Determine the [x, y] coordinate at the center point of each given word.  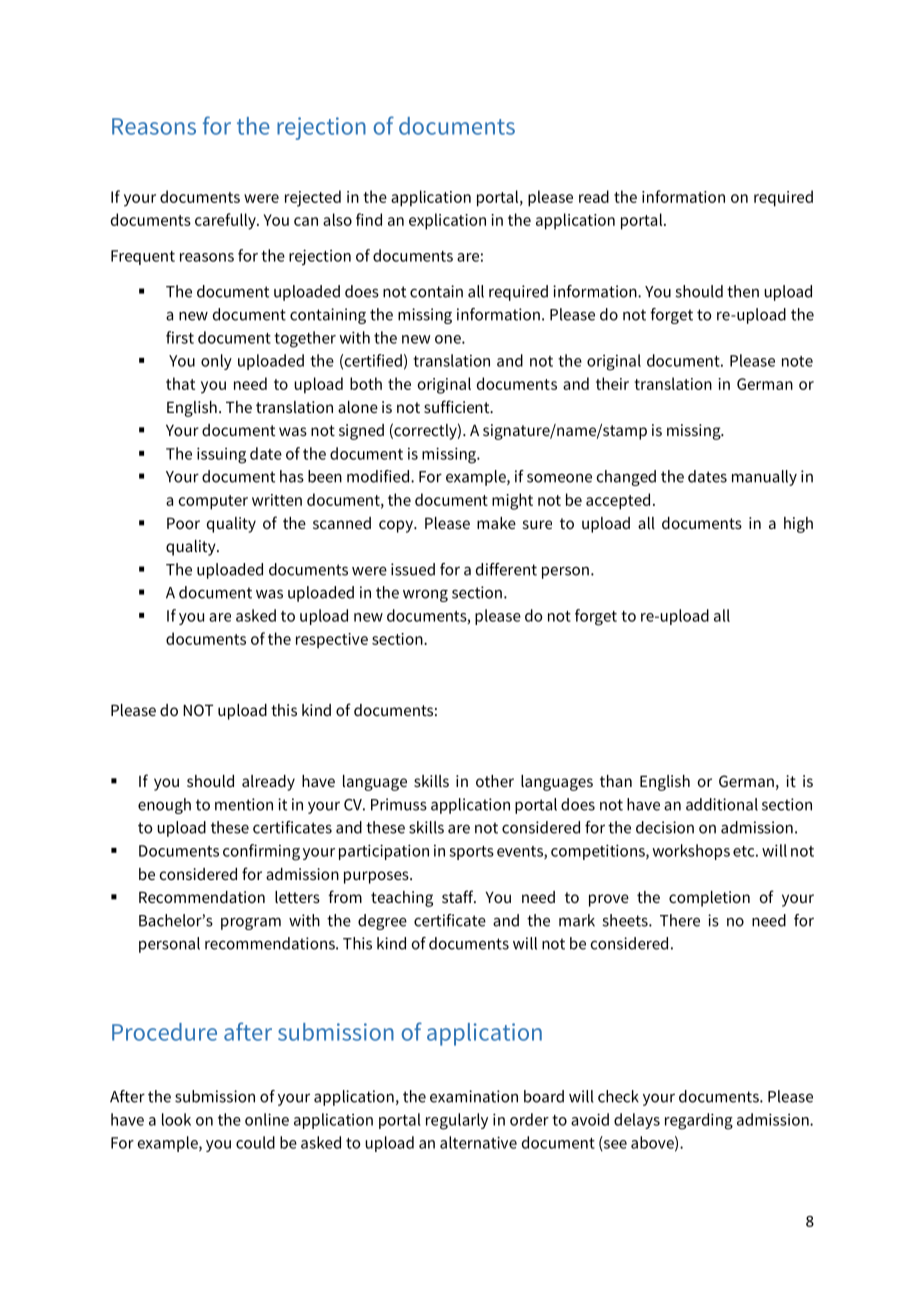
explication [447, 221]
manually [764, 478]
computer [213, 502]
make [496, 523]
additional [722, 804]
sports [471, 853]
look [176, 1119]
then [743, 291]
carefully [226, 221]
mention [244, 804]
